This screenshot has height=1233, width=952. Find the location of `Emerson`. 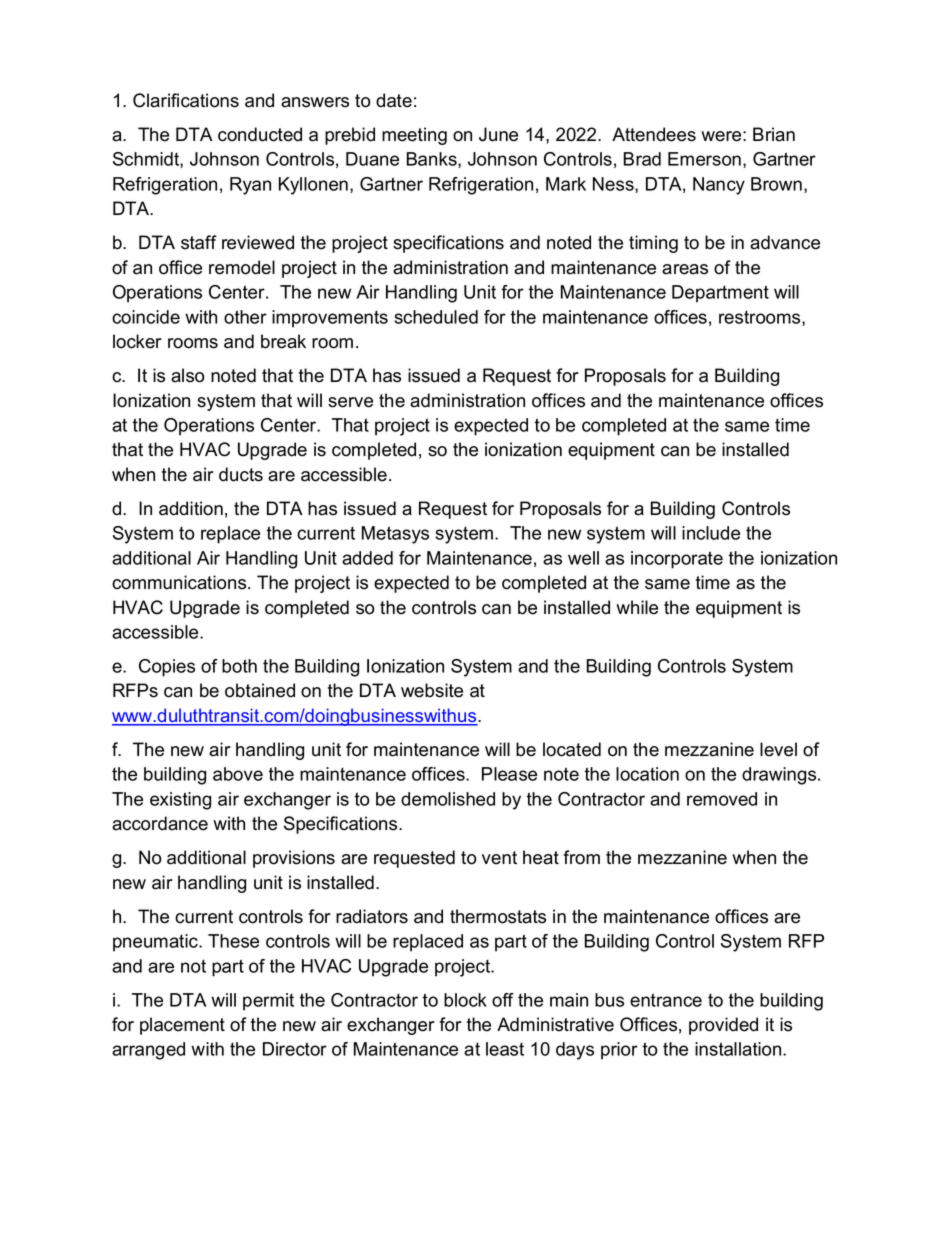

Emerson is located at coordinates (704, 159).
